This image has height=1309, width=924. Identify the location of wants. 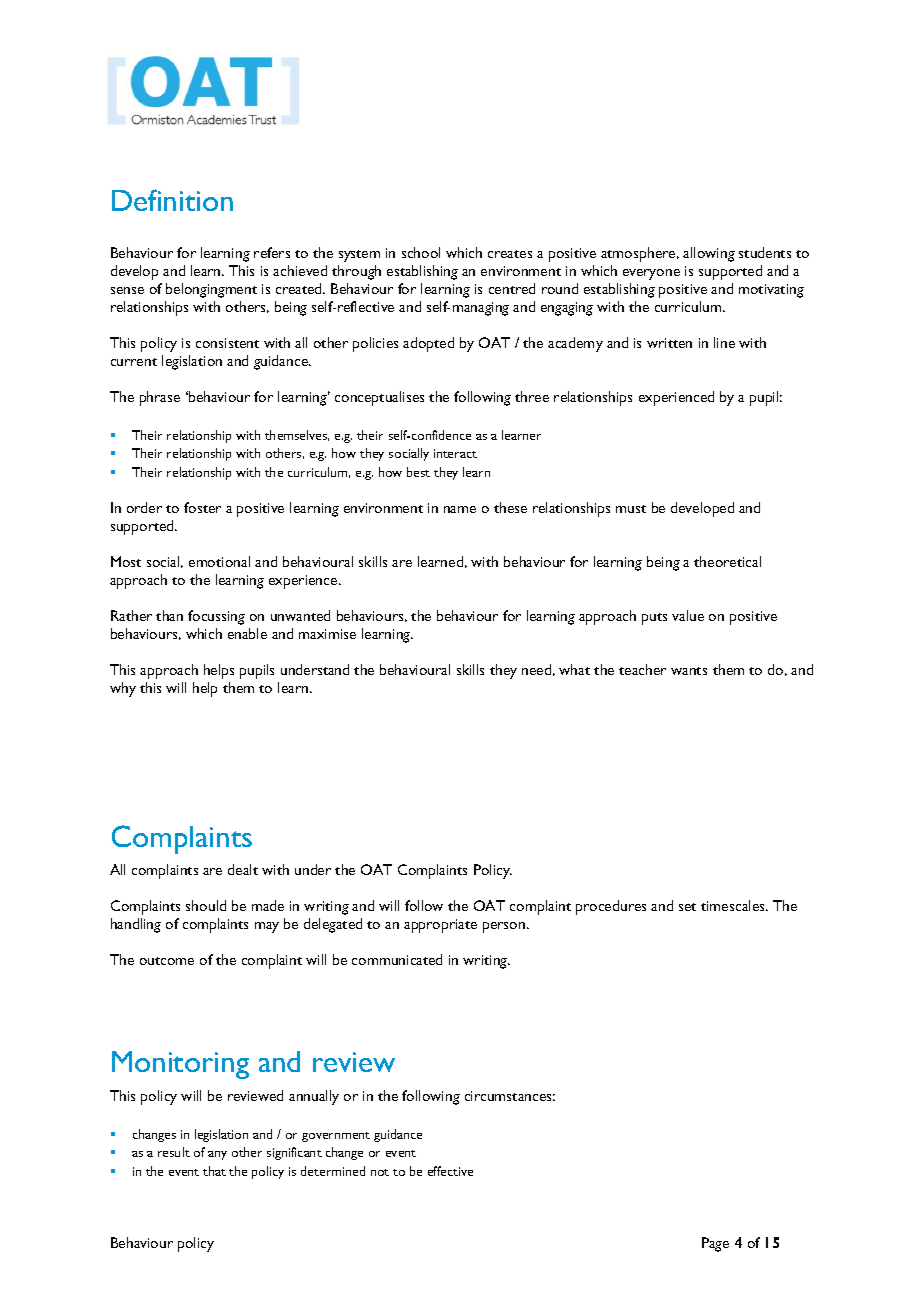
(689, 671).
